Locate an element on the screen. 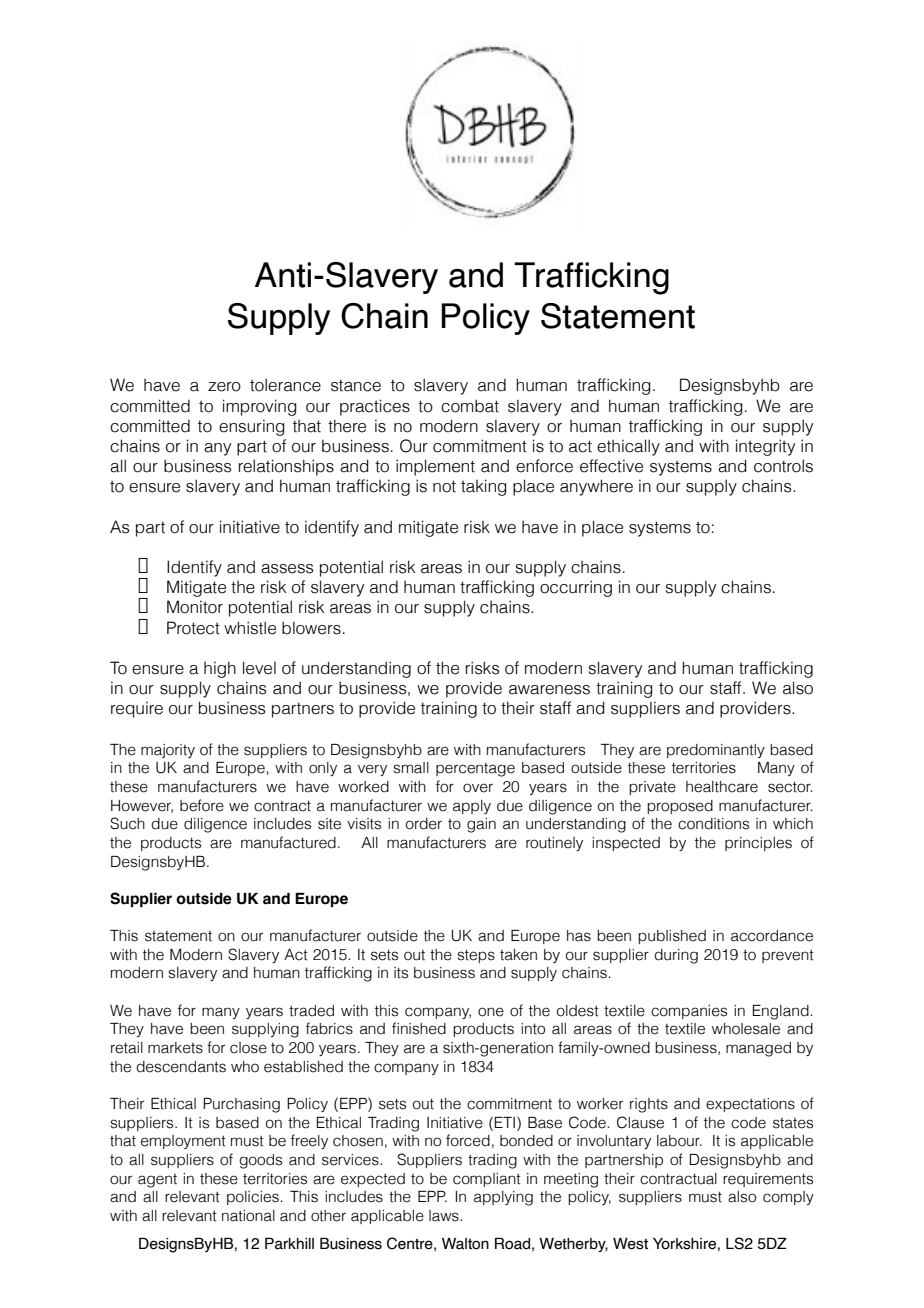 The height and width of the screenshot is (1308, 924). integrity is located at coordinates (765, 447).
